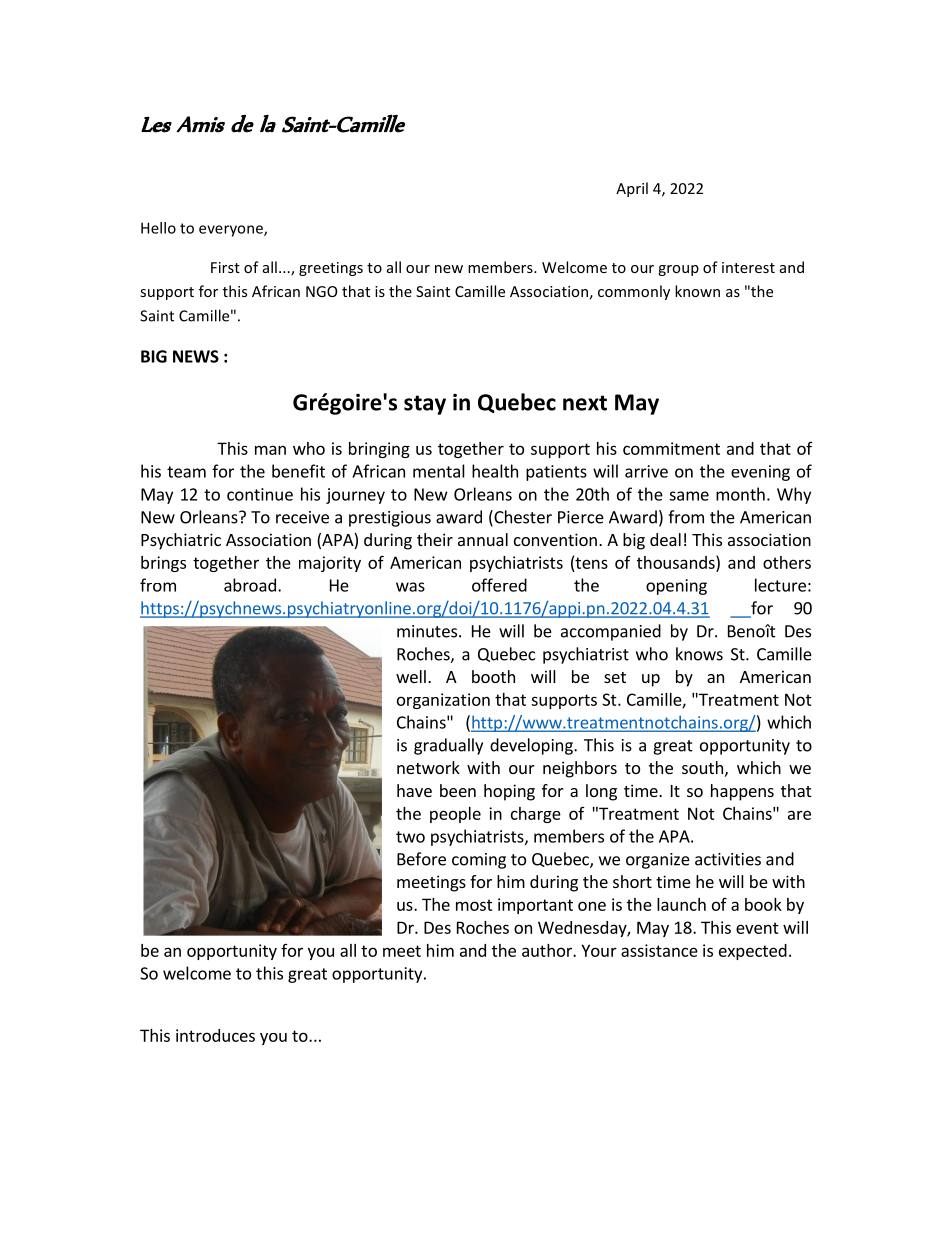  I want to click on commitment, so click(671, 448).
